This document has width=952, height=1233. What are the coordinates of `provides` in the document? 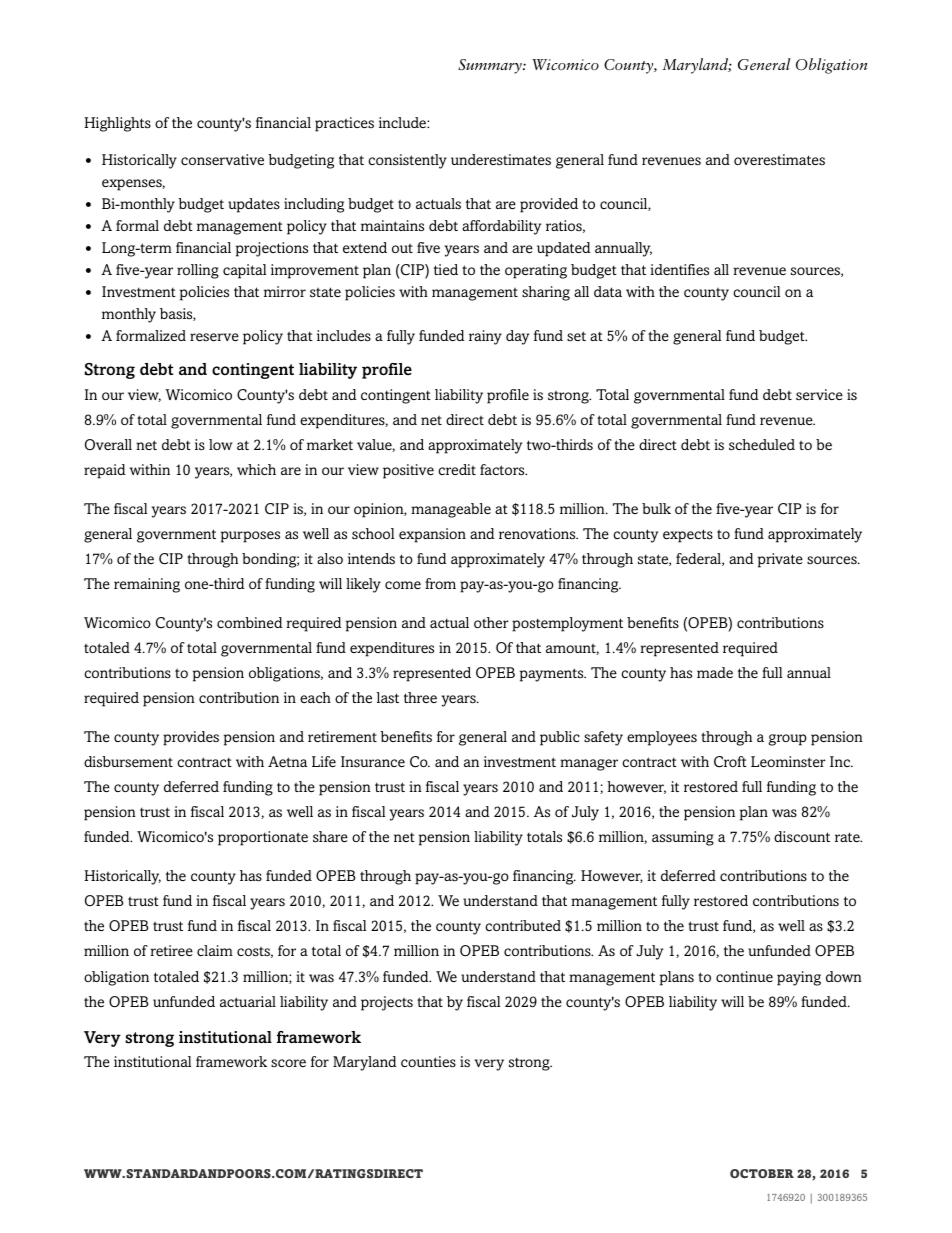 It's located at (191, 738).
